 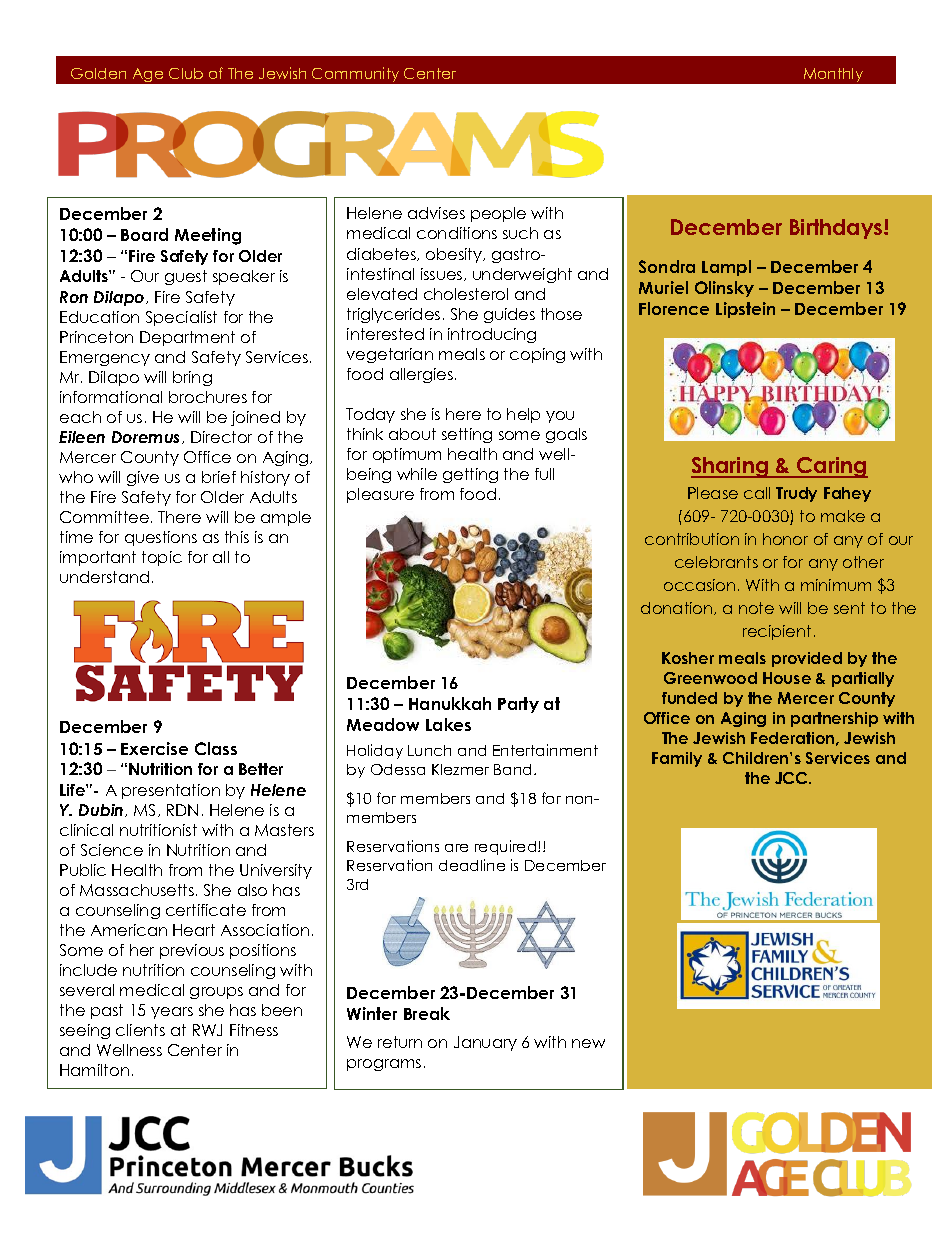 I want to click on celebrants, so click(x=716, y=562).
